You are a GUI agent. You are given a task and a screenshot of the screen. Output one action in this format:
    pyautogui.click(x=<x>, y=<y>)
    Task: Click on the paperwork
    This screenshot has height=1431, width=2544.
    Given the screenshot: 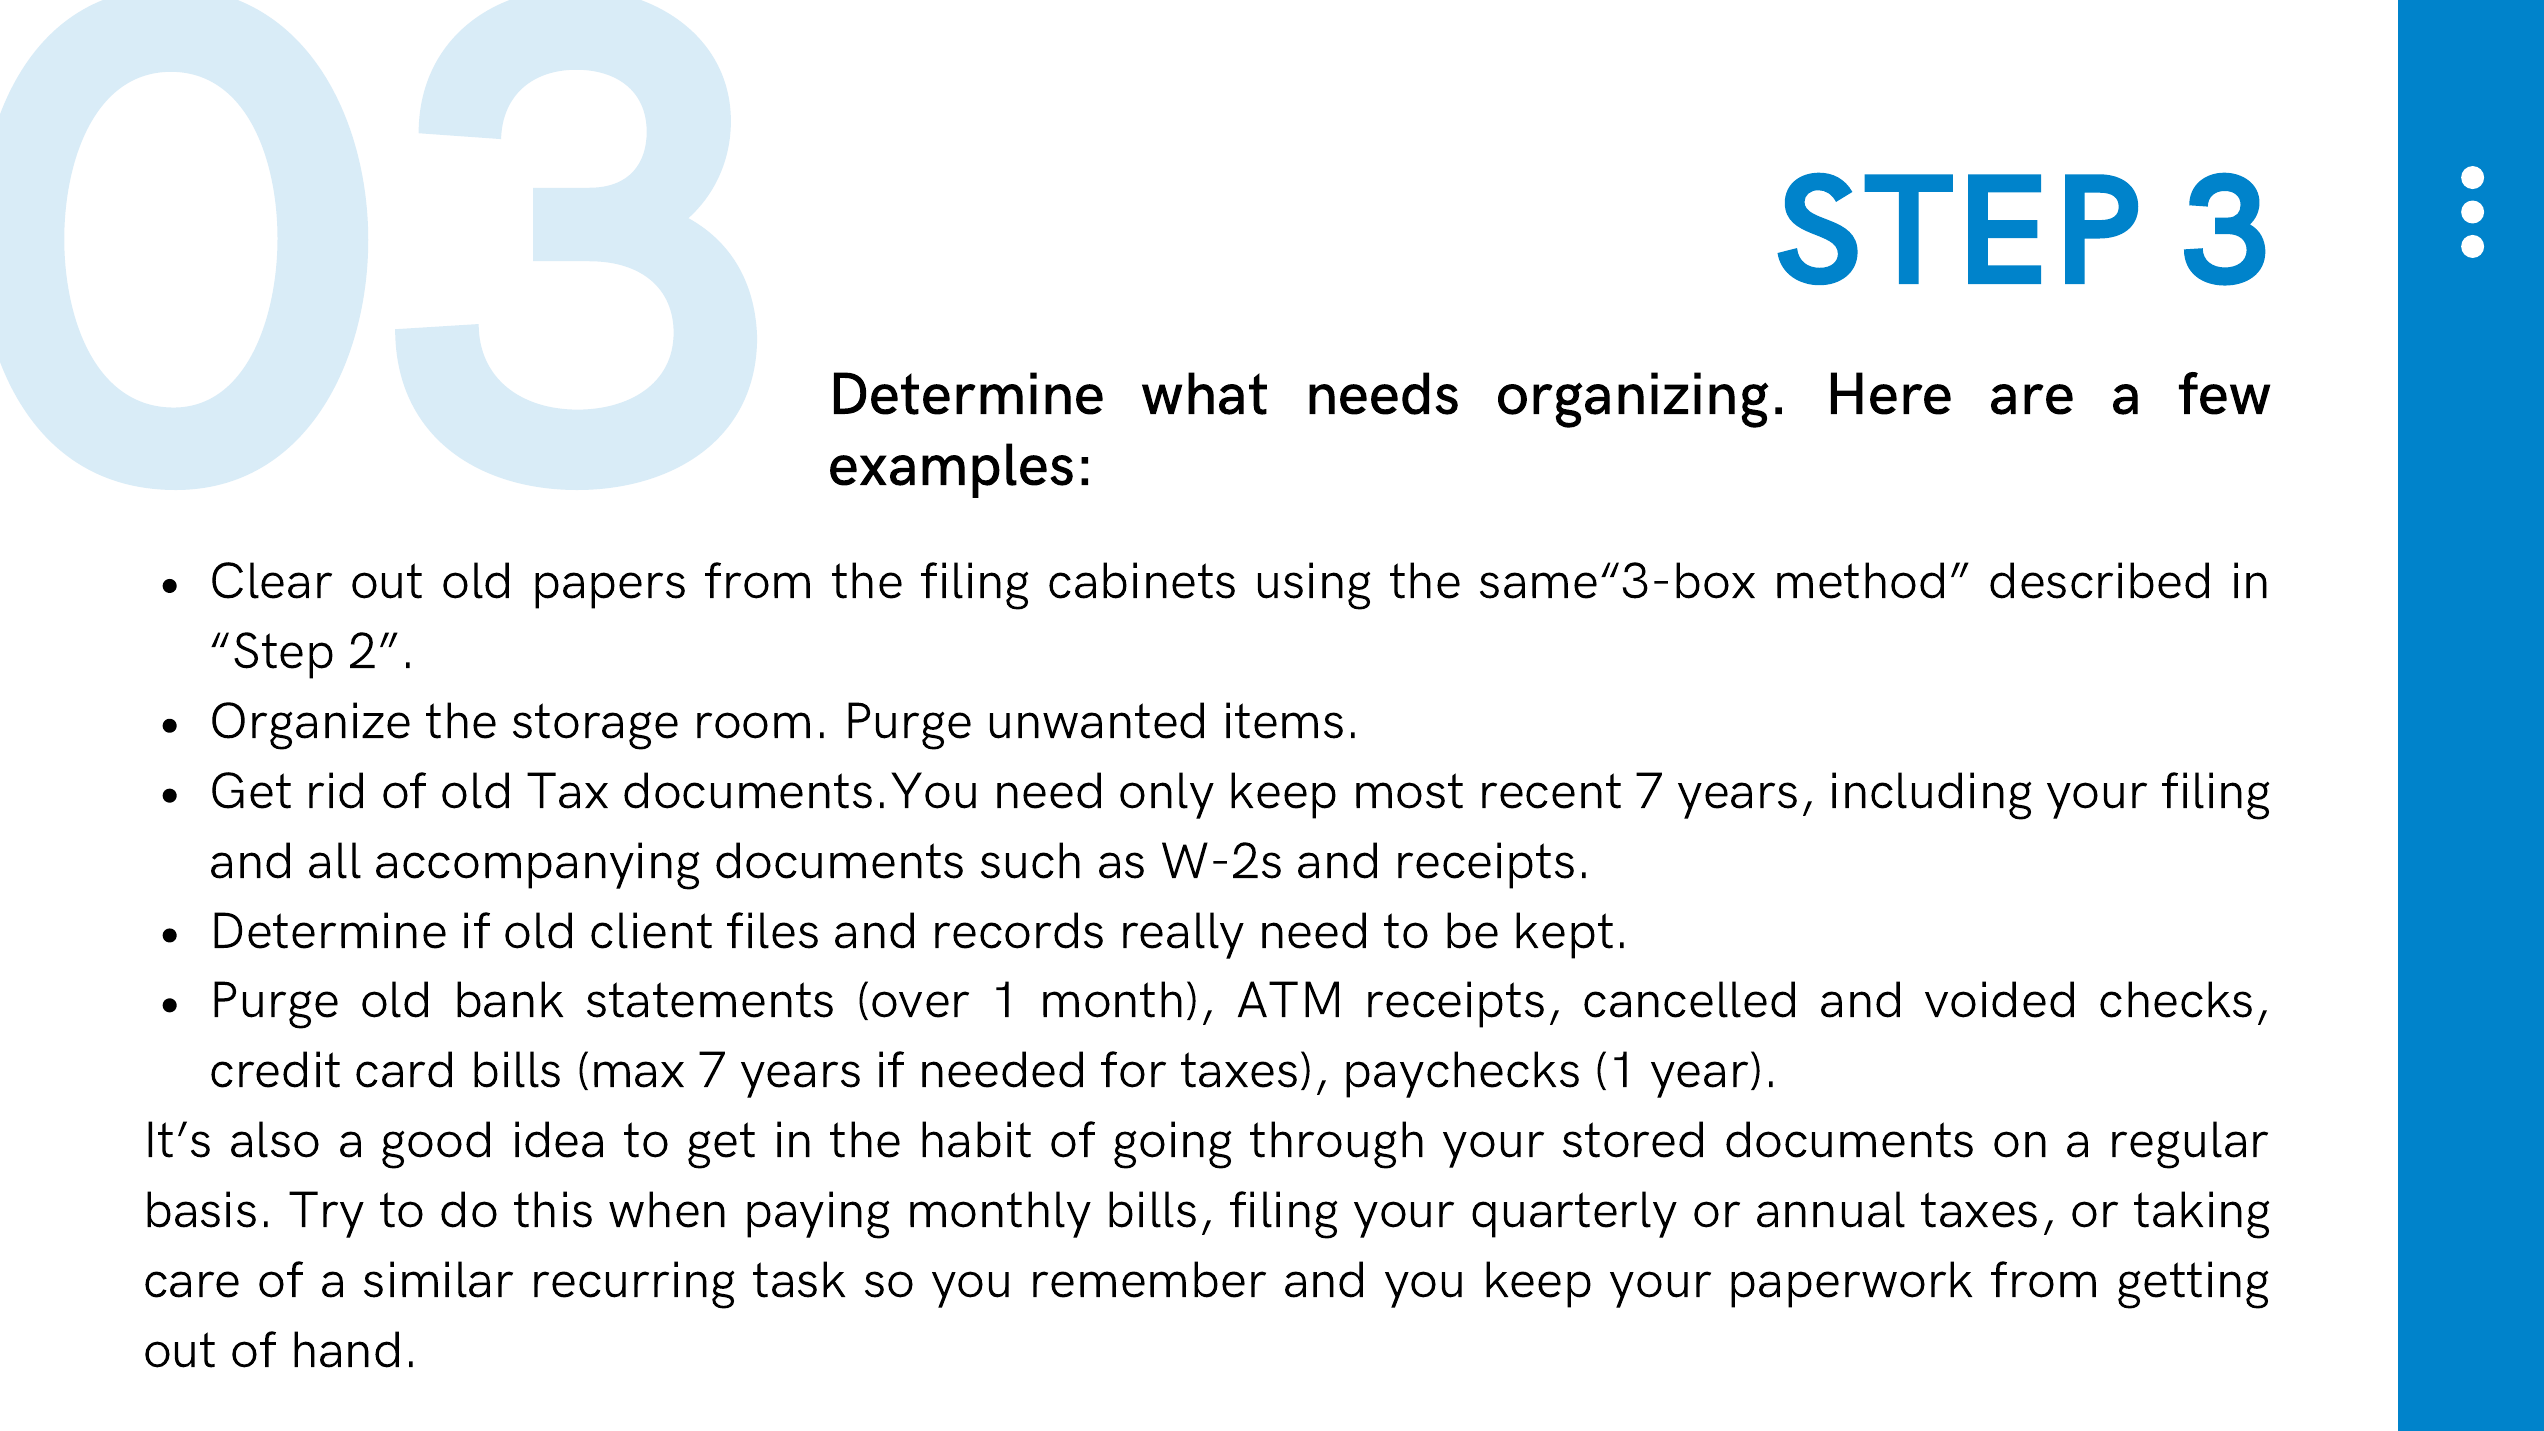 What is the action you would take?
    pyautogui.click(x=1851, y=1284)
